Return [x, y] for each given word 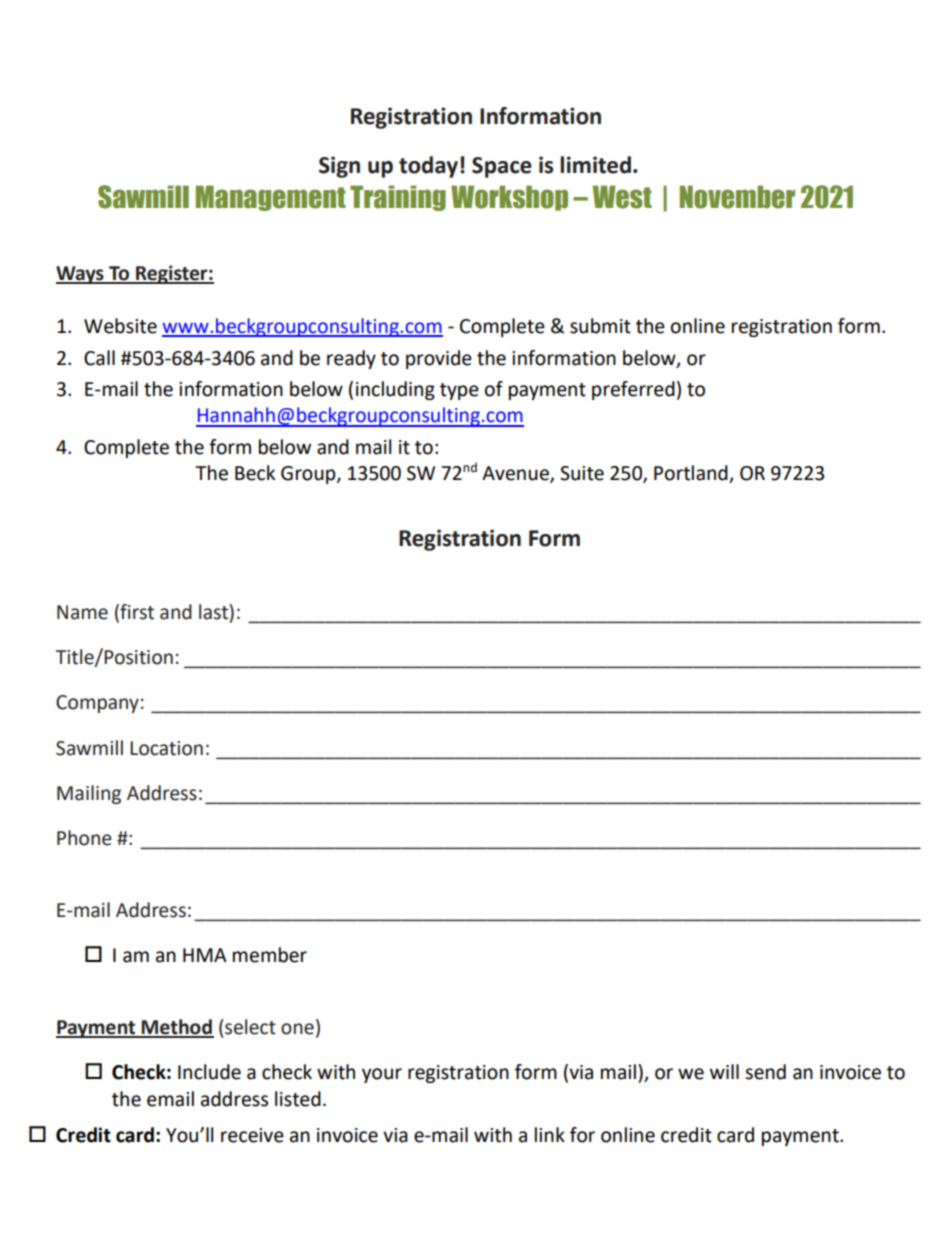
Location [166, 748]
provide [439, 359]
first [136, 612]
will [724, 1071]
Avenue [516, 474]
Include [209, 1072]
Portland [692, 474]
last [214, 612]
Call [99, 358]
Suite [582, 473]
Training [398, 198]
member [270, 955]
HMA [205, 955]
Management [271, 198]
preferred [633, 390]
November [737, 197]
